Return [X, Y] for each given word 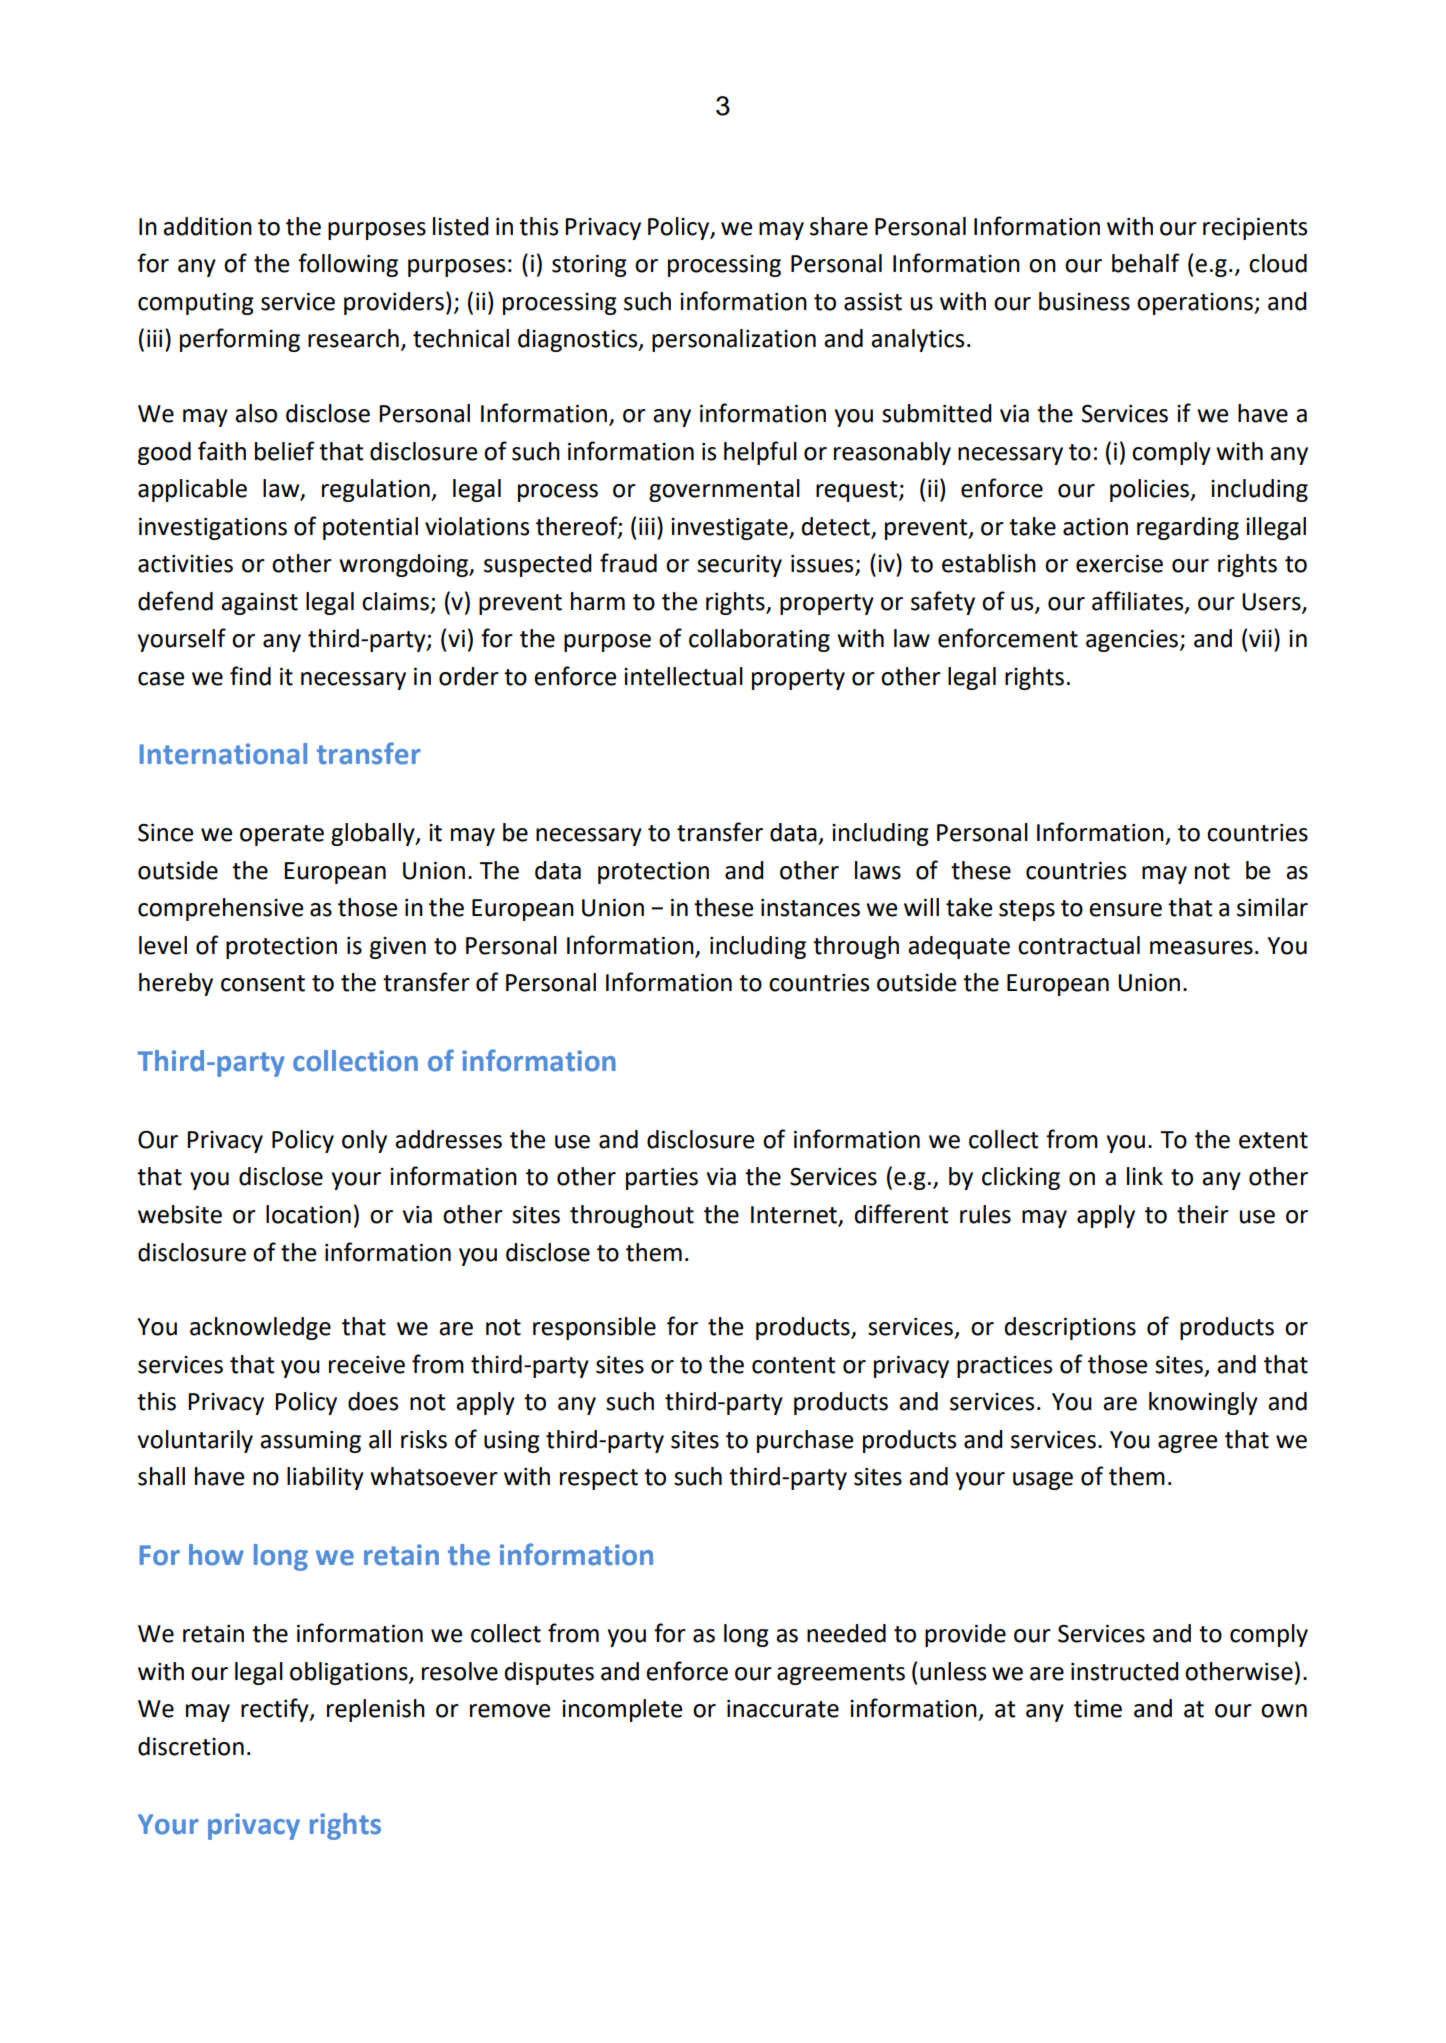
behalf [1145, 263]
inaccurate [783, 1709]
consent [263, 983]
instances [810, 908]
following [348, 265]
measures [1201, 948]
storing [589, 266]
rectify [276, 1710]
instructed [1125, 1671]
